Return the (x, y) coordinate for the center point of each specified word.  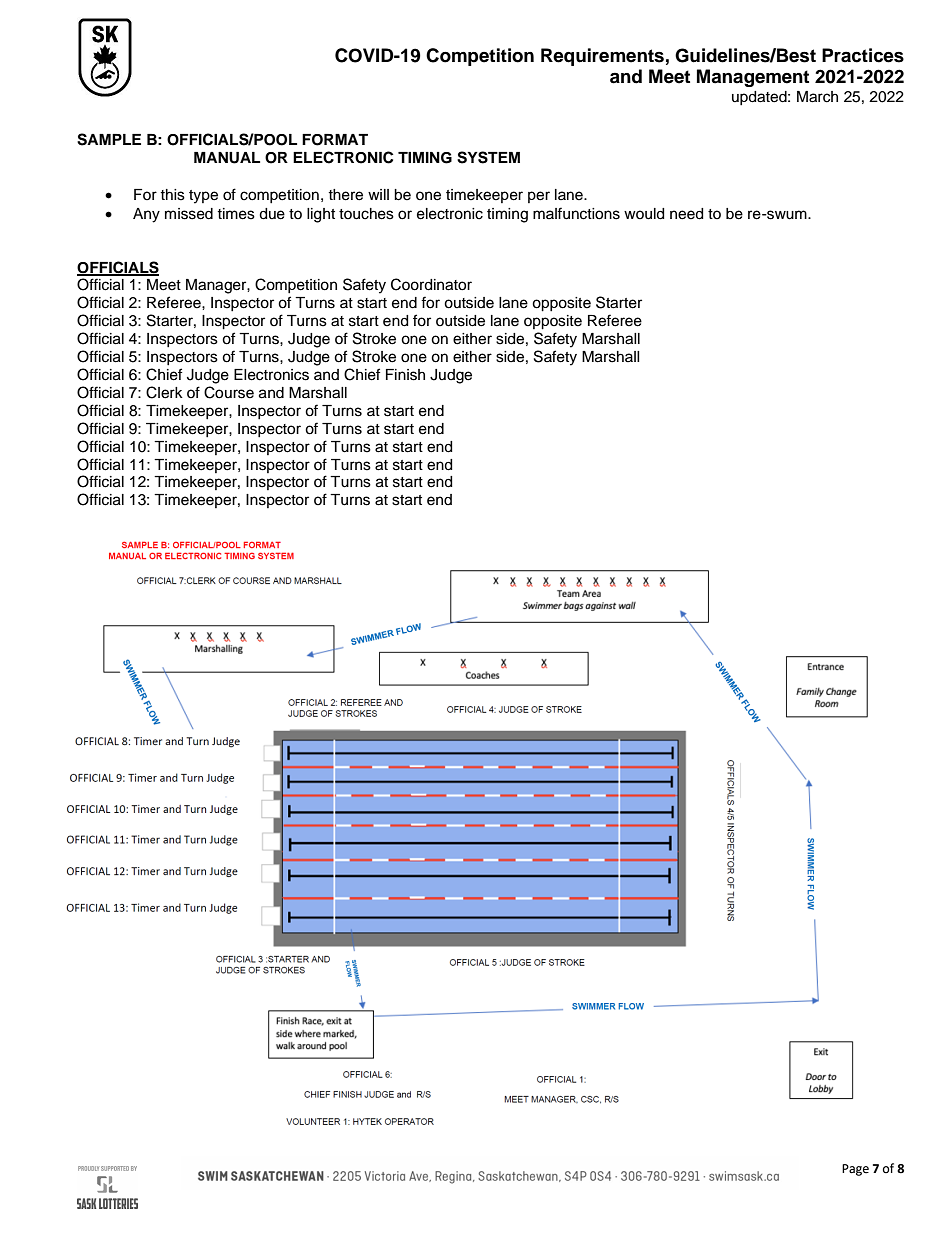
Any (146, 215)
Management (753, 78)
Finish (405, 375)
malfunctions (576, 213)
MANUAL (227, 158)
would (644, 214)
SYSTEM (488, 157)
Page (855, 1170)
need (686, 214)
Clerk (164, 392)
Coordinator (431, 284)
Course (229, 392)
